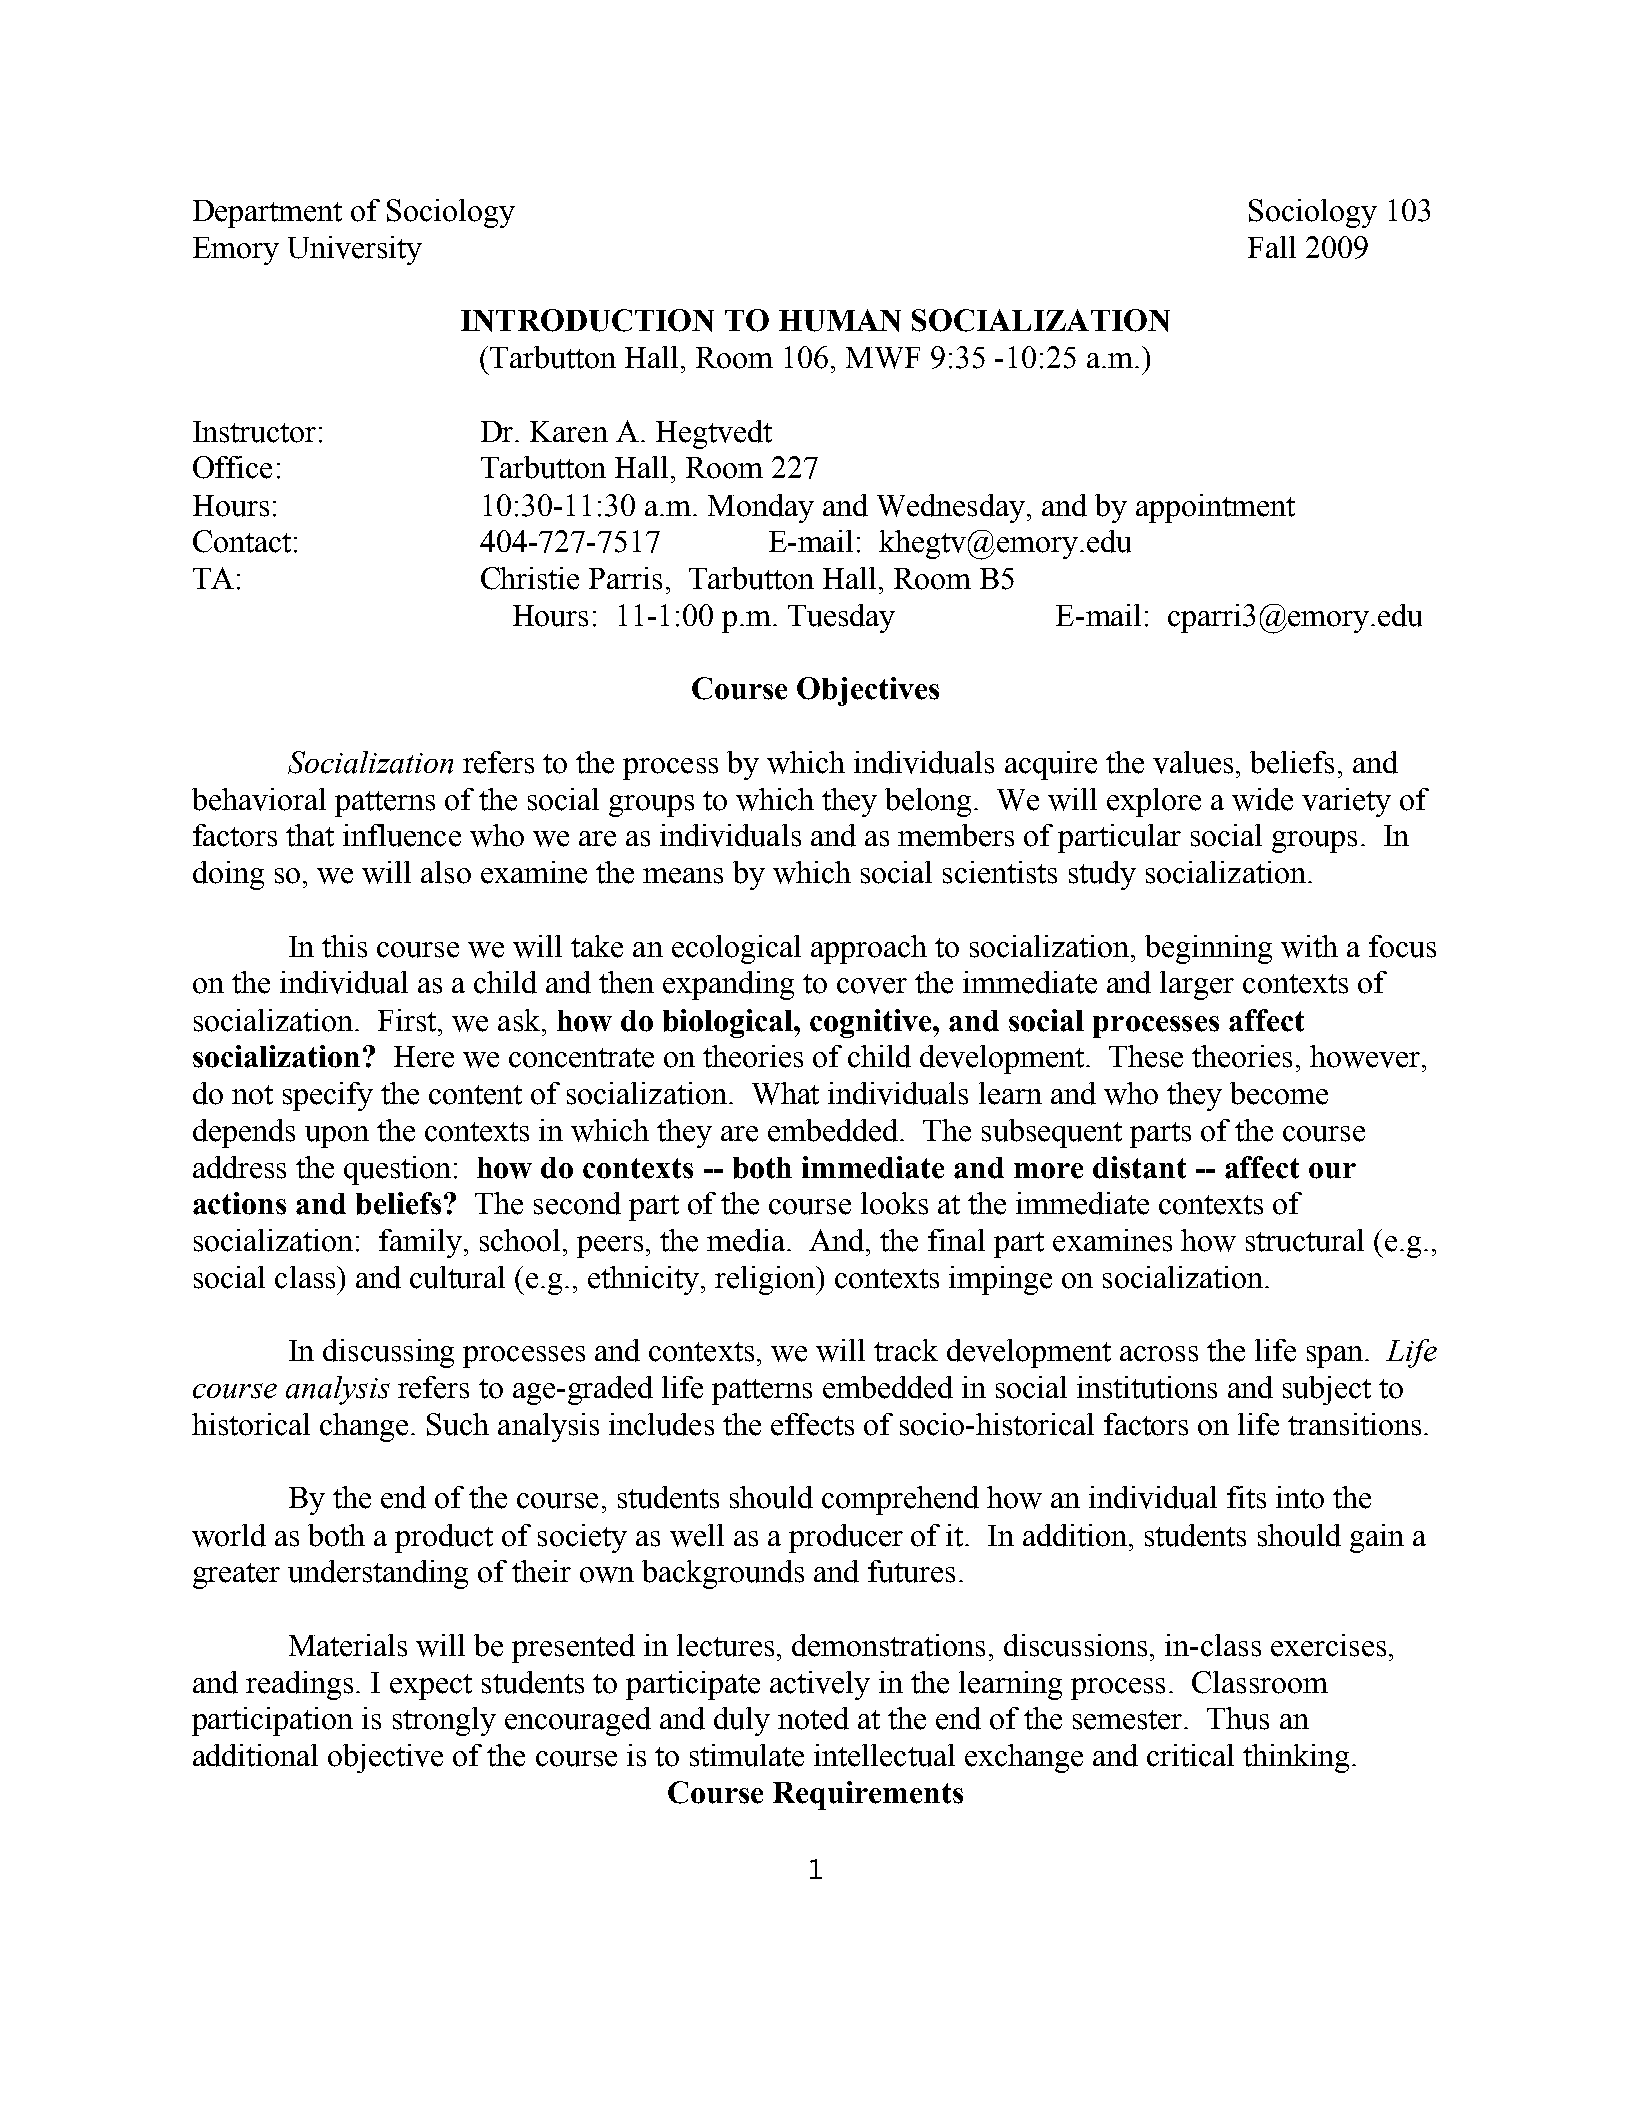  I want to click on Fall, so click(1272, 247).
